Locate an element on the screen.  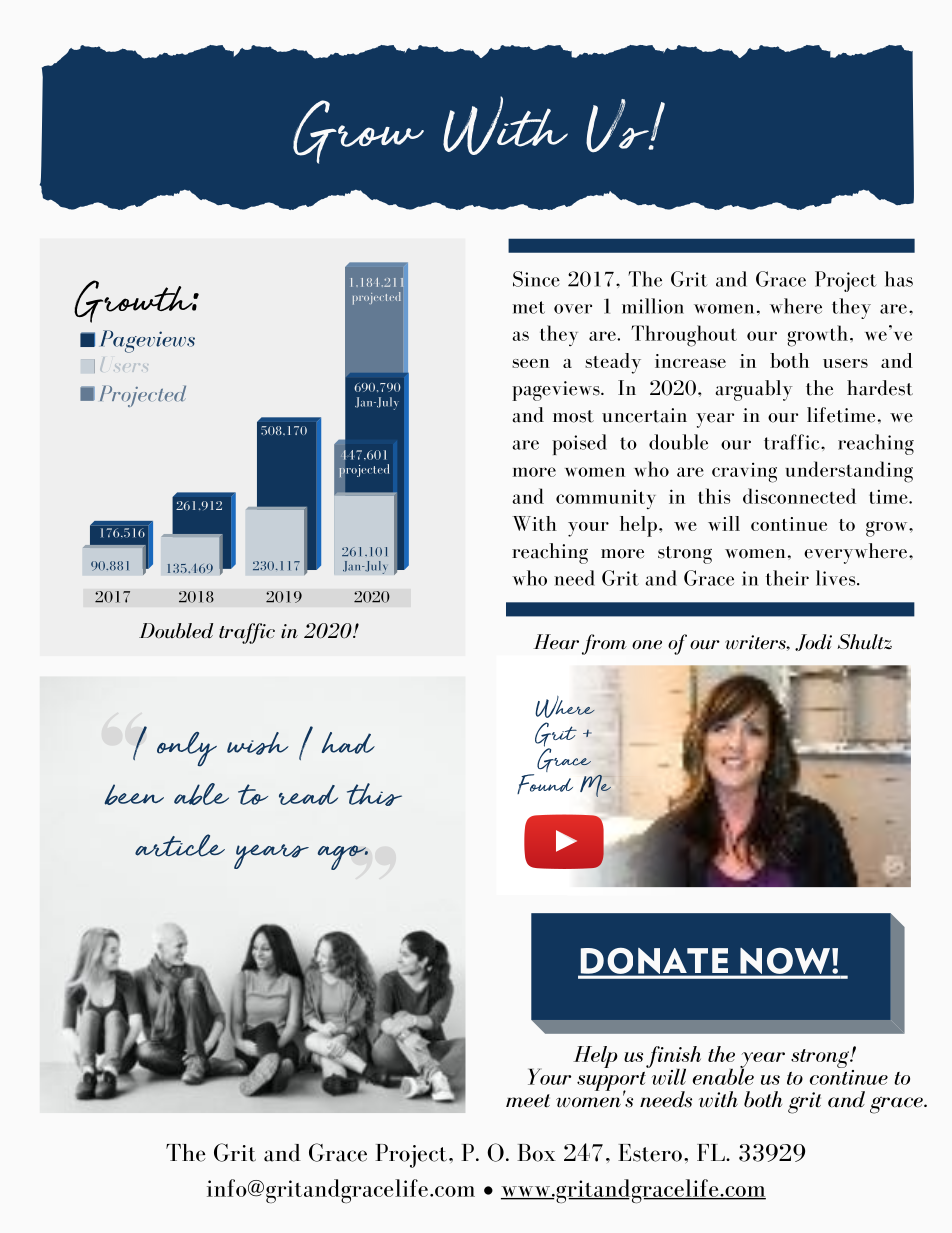
Box is located at coordinates (536, 1153).
